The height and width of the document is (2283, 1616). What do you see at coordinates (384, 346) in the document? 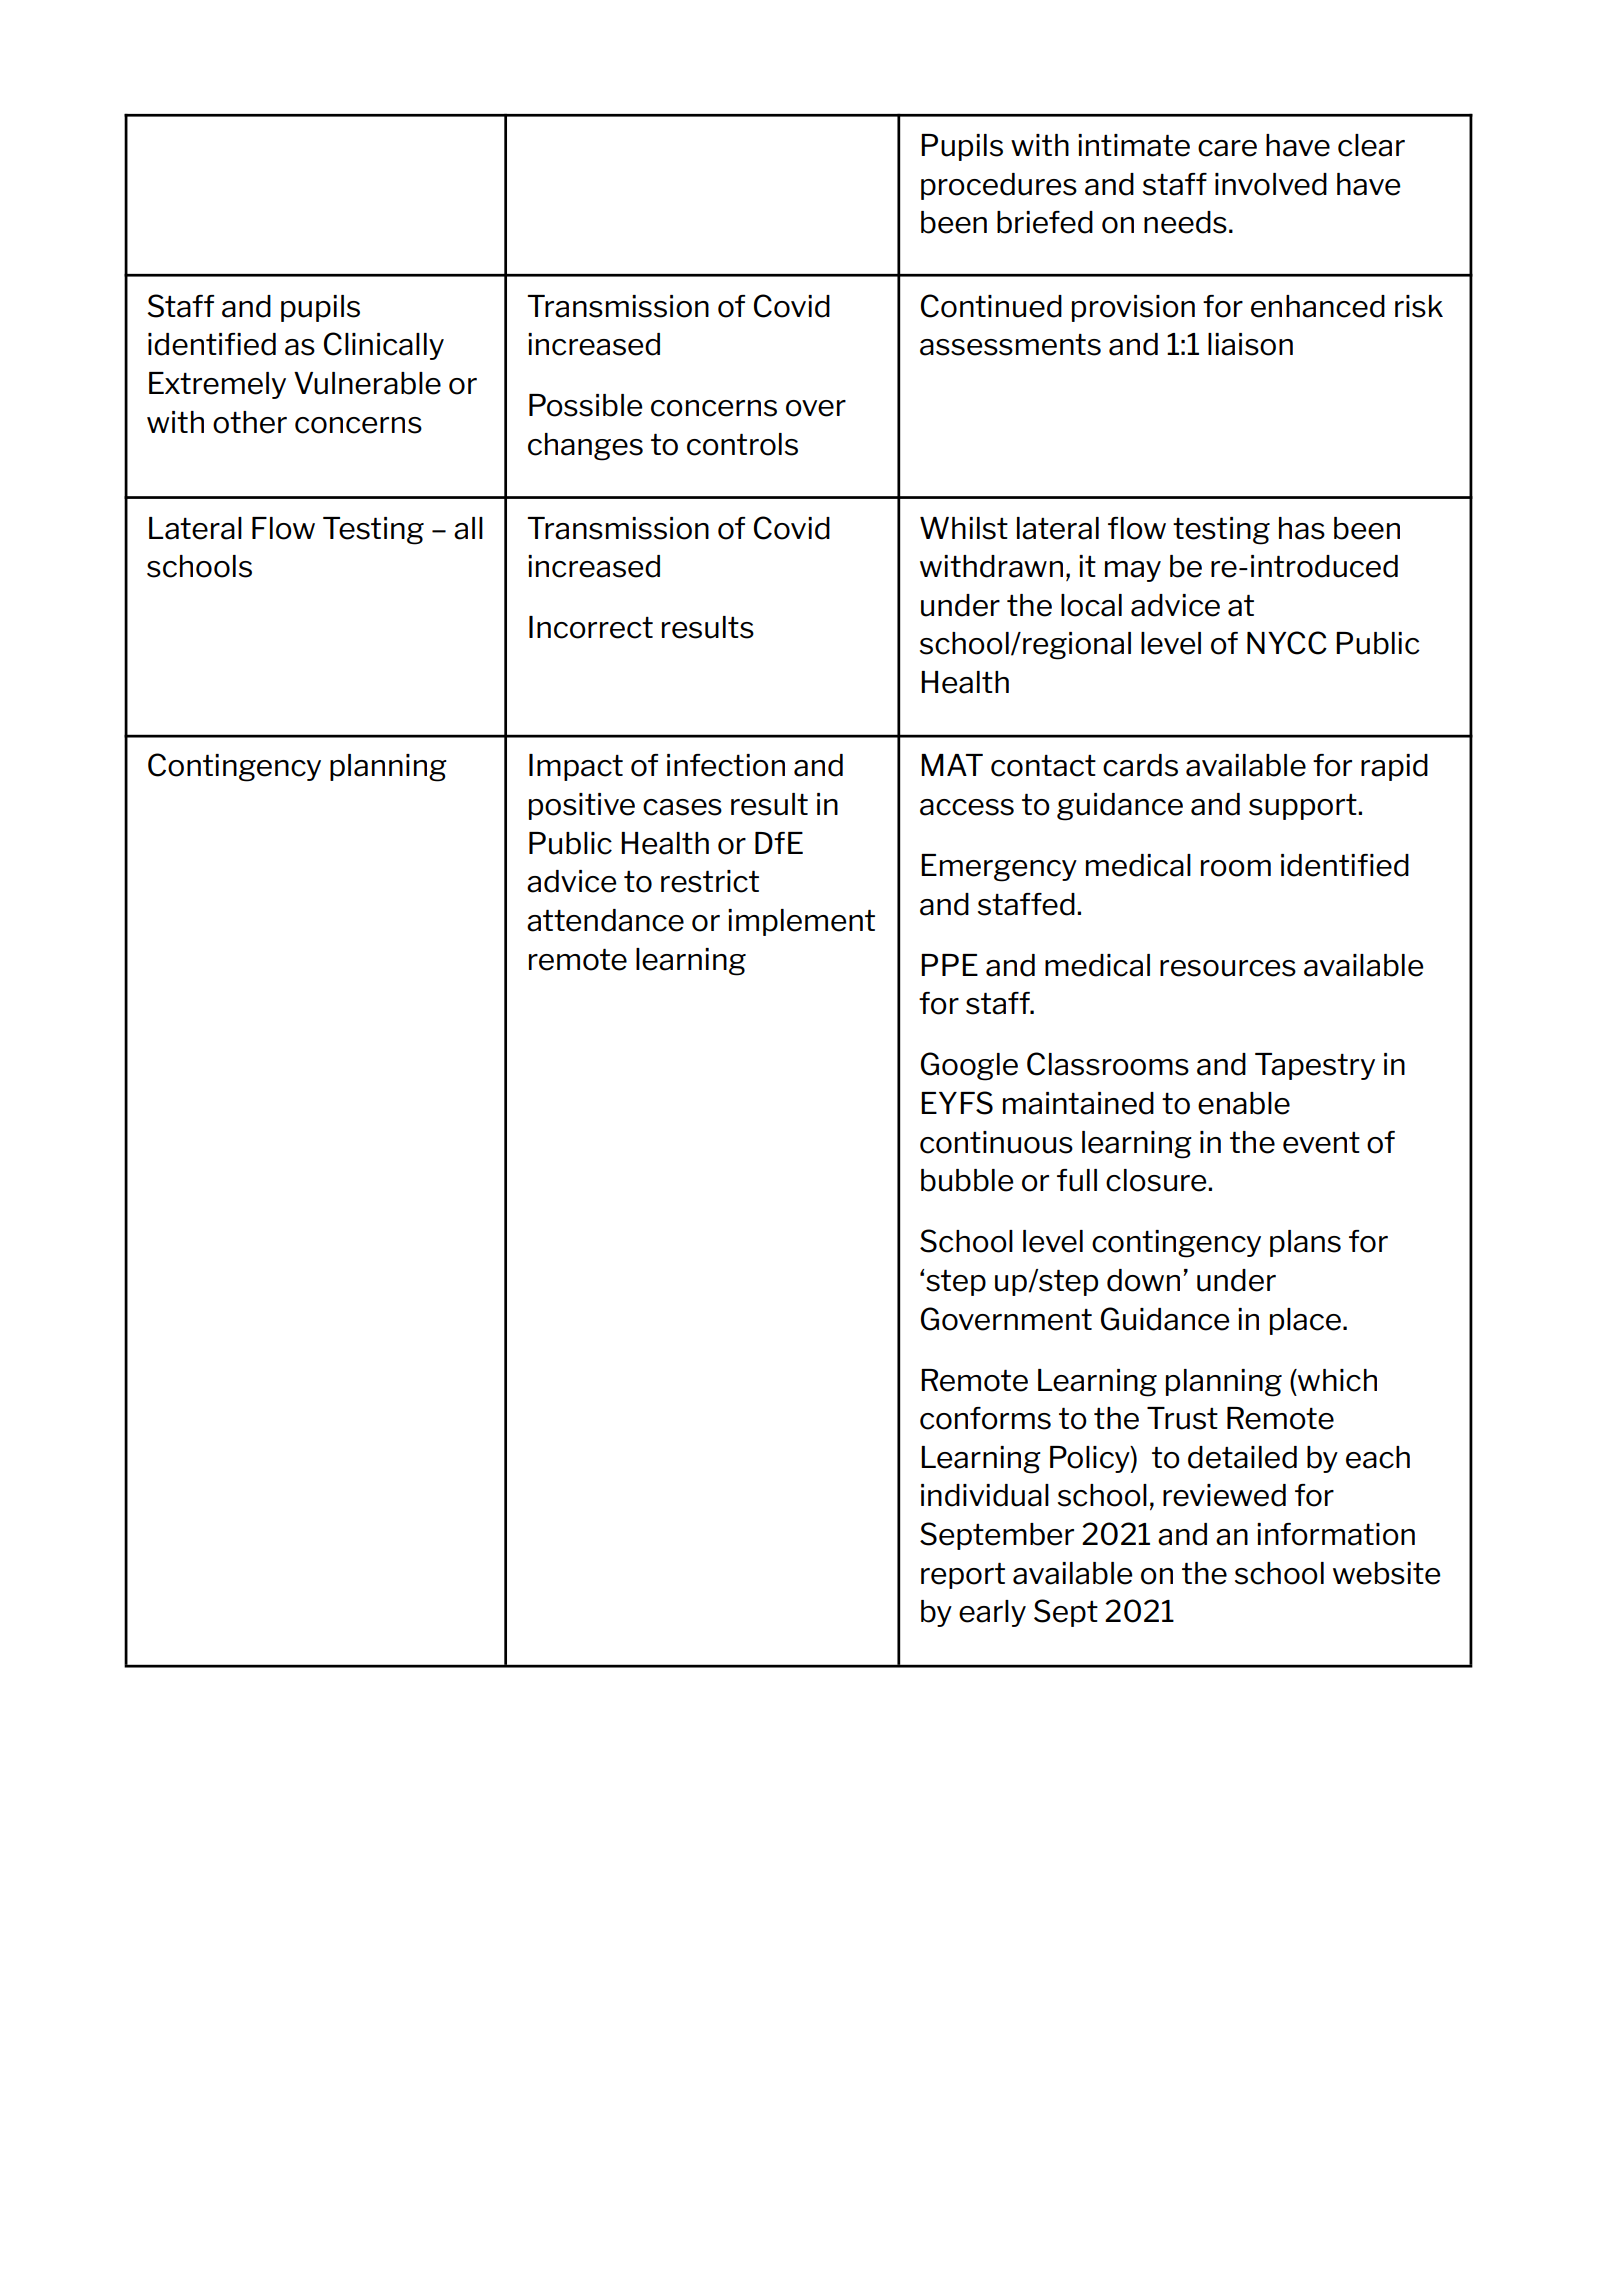
I see `Clinically` at bounding box center [384, 346].
